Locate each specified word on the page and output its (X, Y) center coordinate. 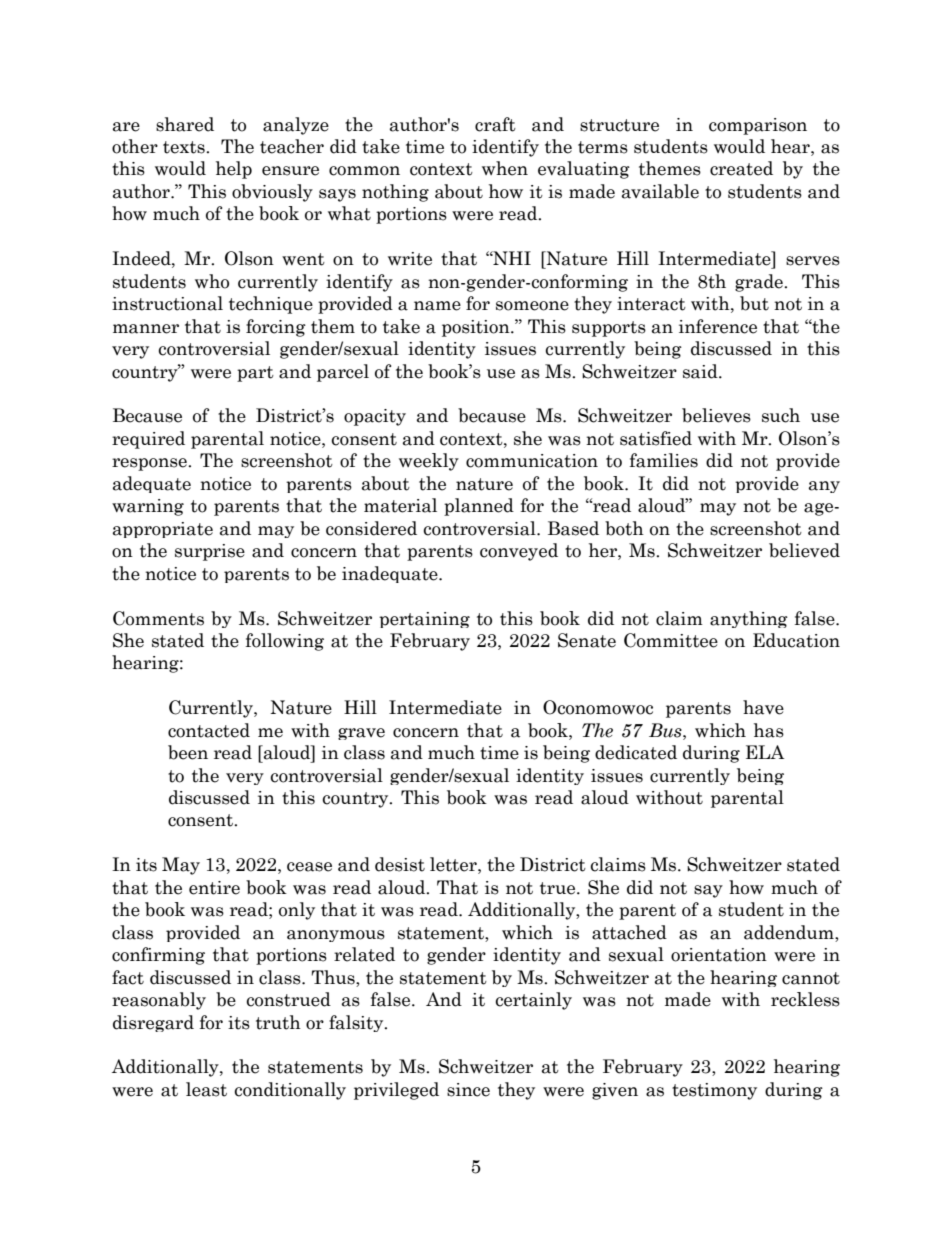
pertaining (424, 620)
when (505, 168)
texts (185, 147)
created (741, 168)
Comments (158, 618)
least (206, 1089)
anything (749, 619)
